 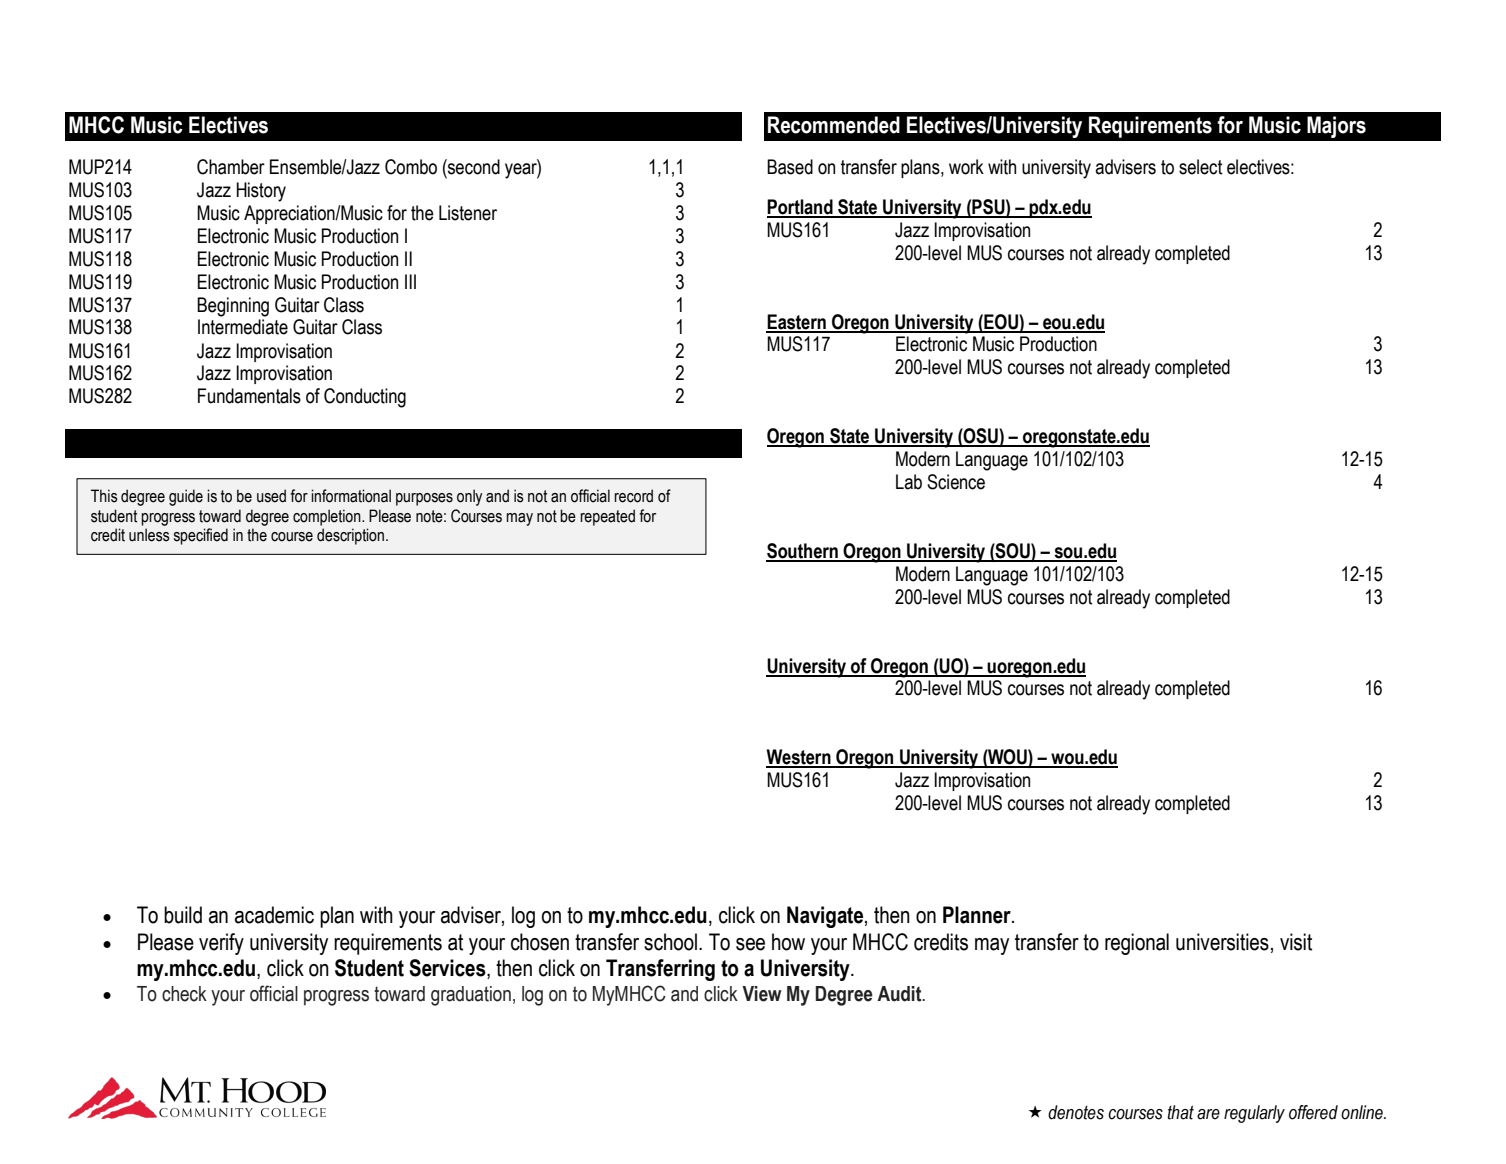 I want to click on repeated, so click(x=607, y=517).
